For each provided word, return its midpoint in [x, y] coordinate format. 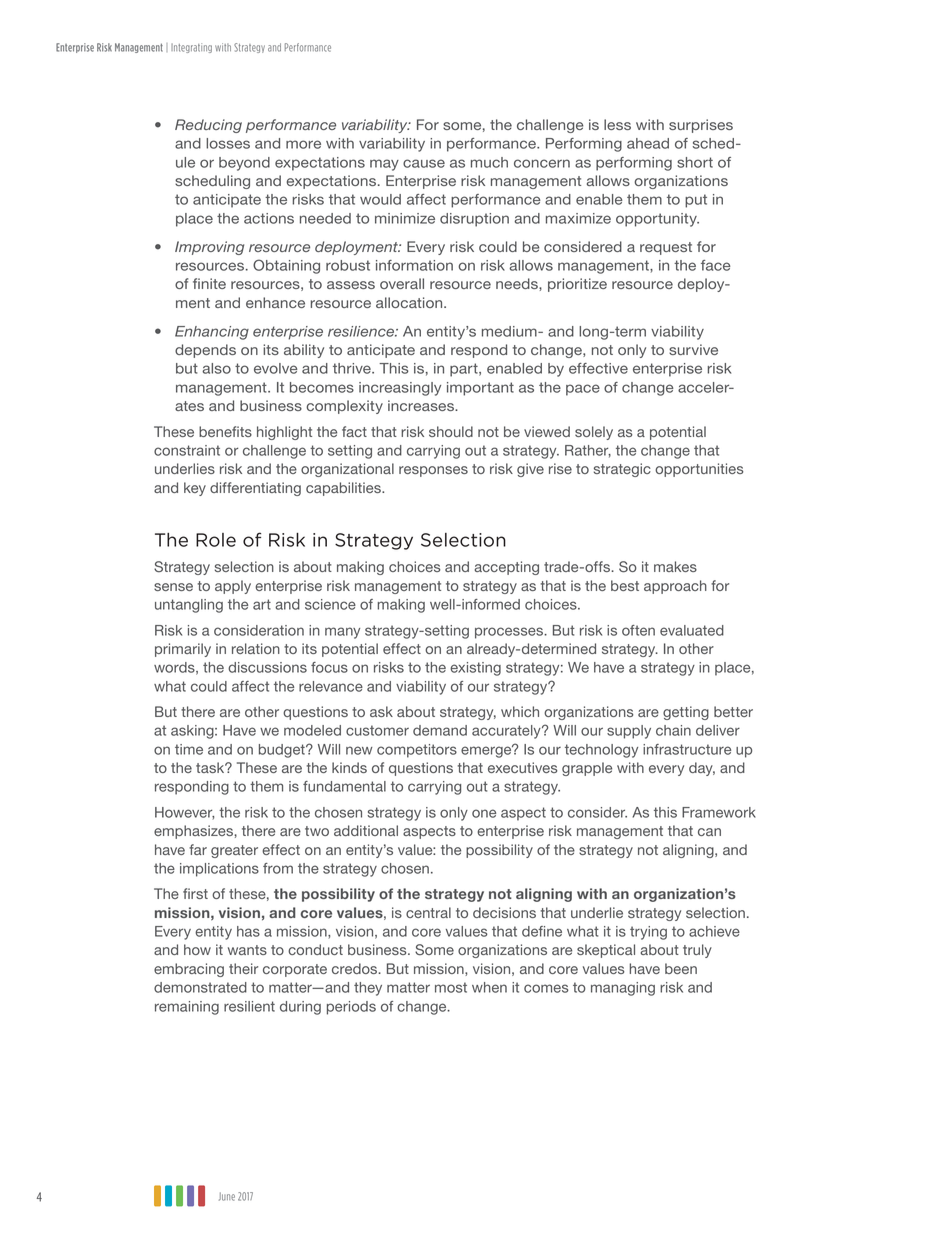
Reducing [208, 126]
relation [256, 648]
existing [475, 669]
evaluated [692, 630]
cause [424, 163]
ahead [648, 143]
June [227, 1196]
